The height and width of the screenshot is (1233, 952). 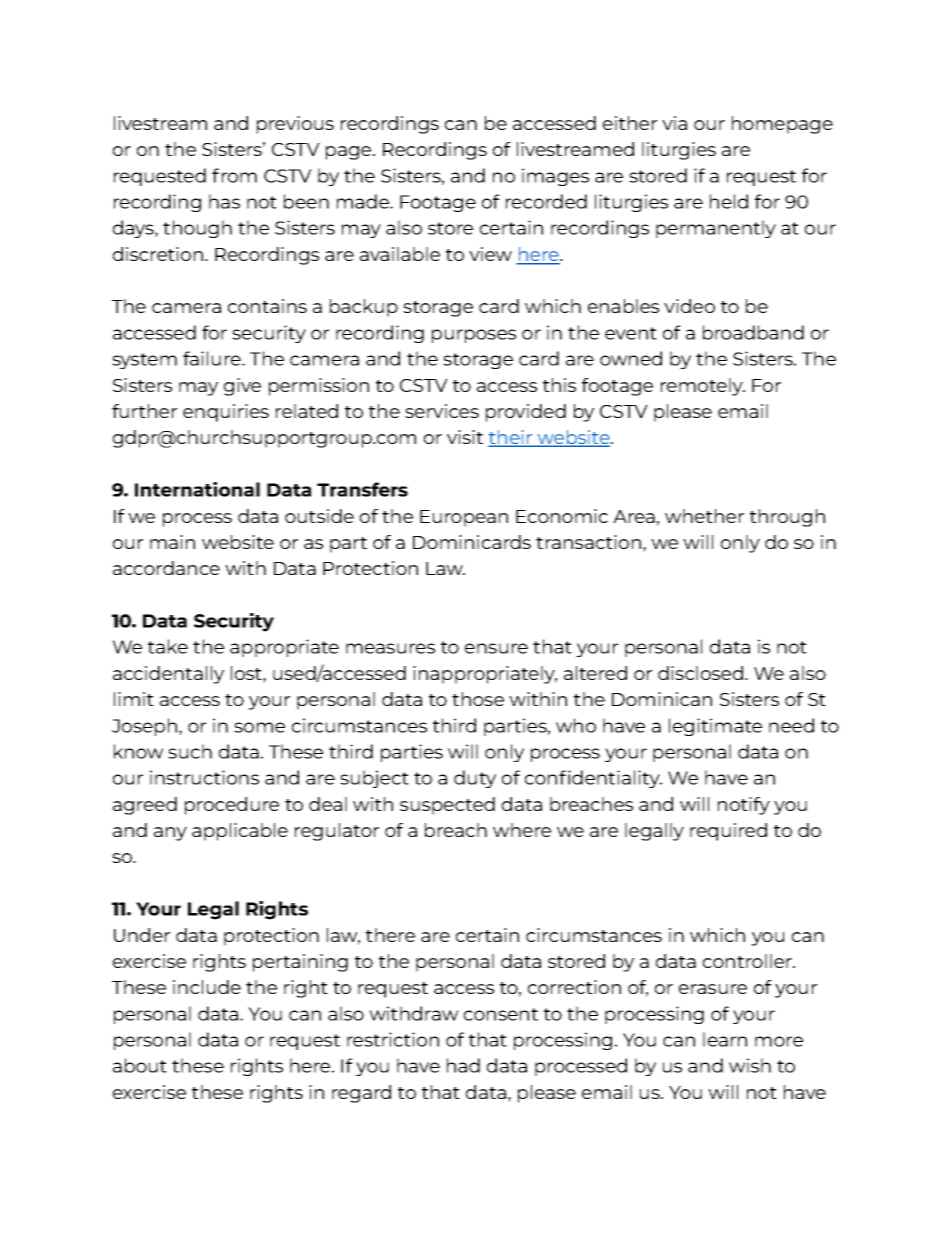 I want to click on about, so click(x=140, y=1065).
